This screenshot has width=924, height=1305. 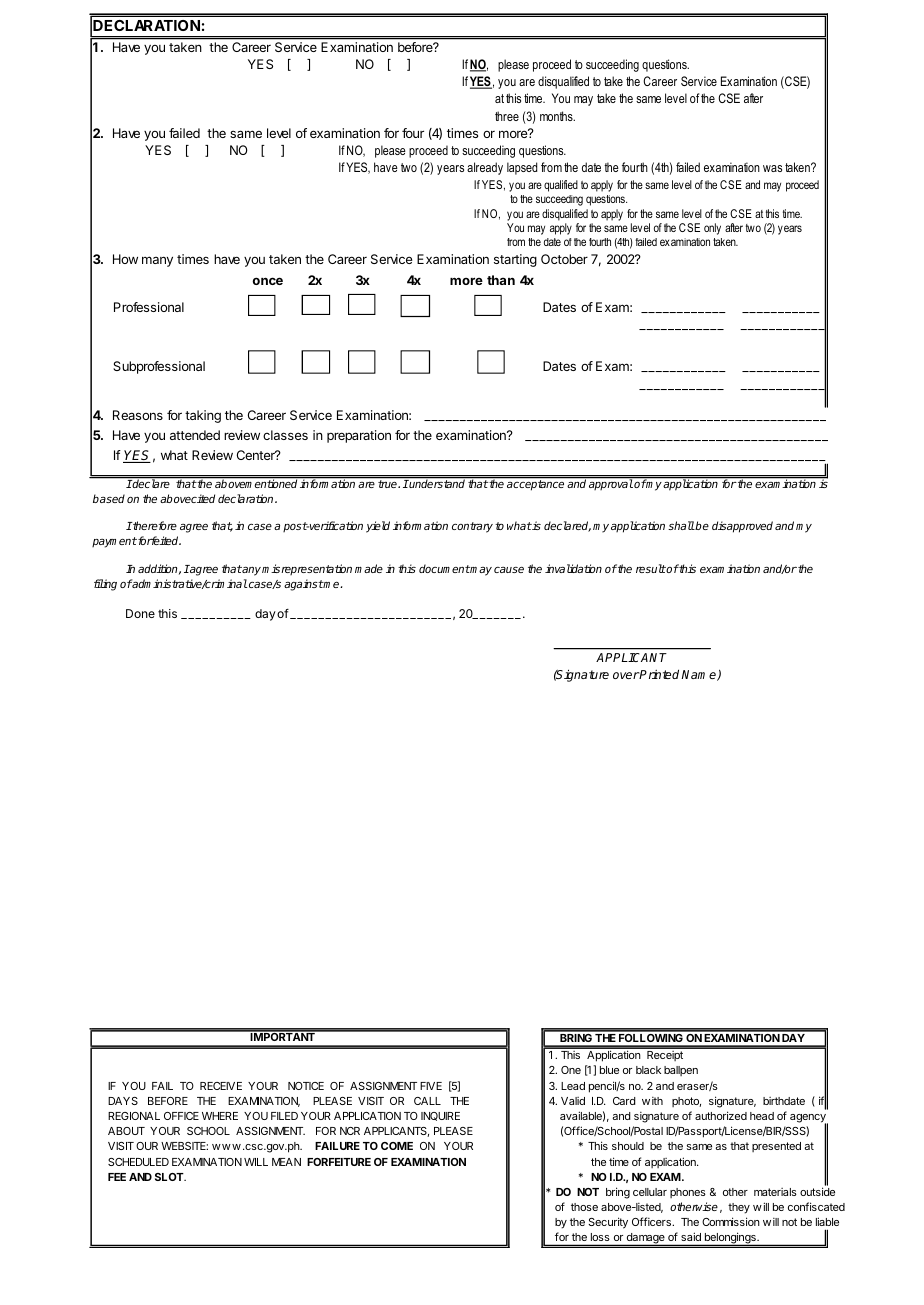 I want to click on already, so click(x=485, y=168).
